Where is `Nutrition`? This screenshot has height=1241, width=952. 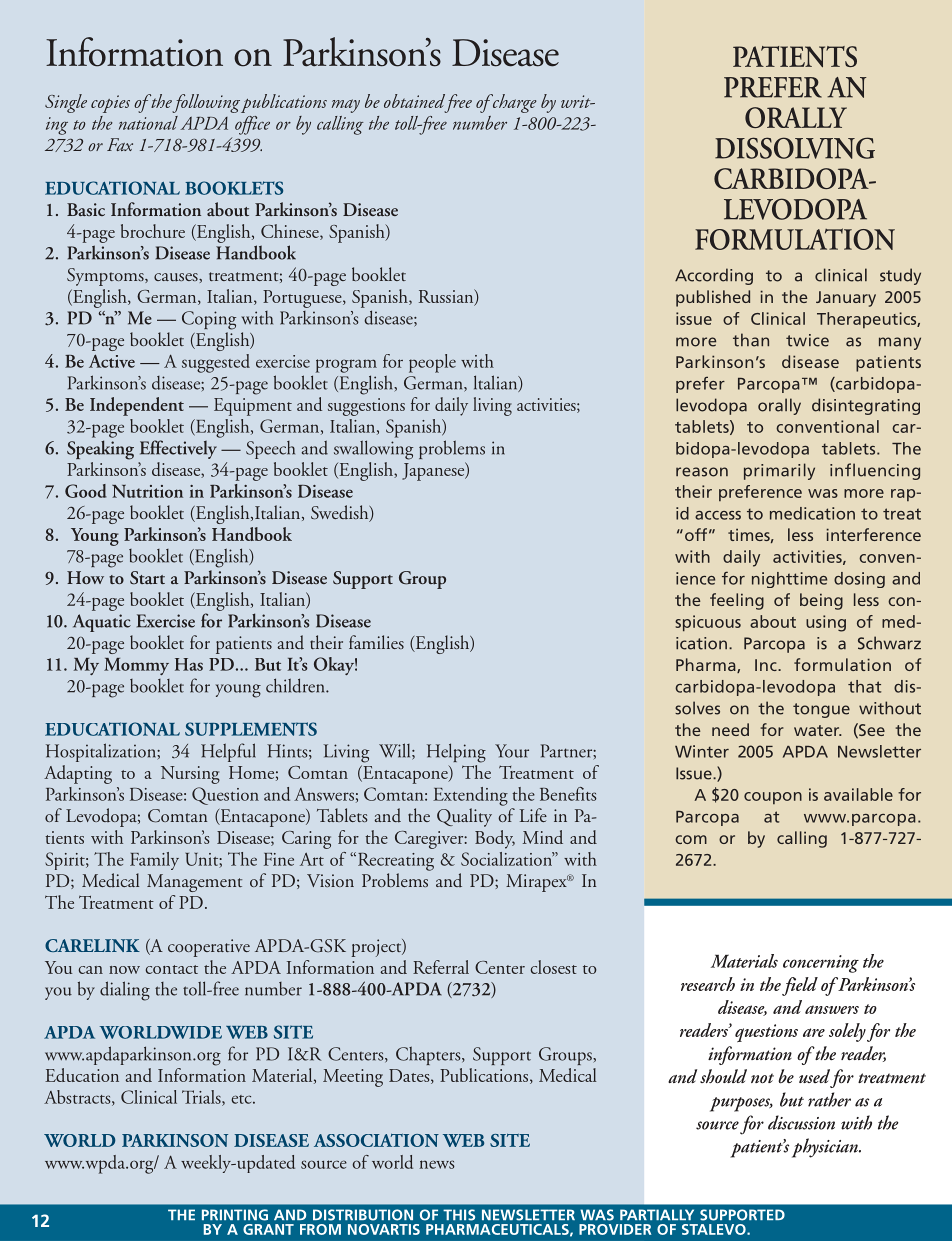 Nutrition is located at coordinates (147, 491).
